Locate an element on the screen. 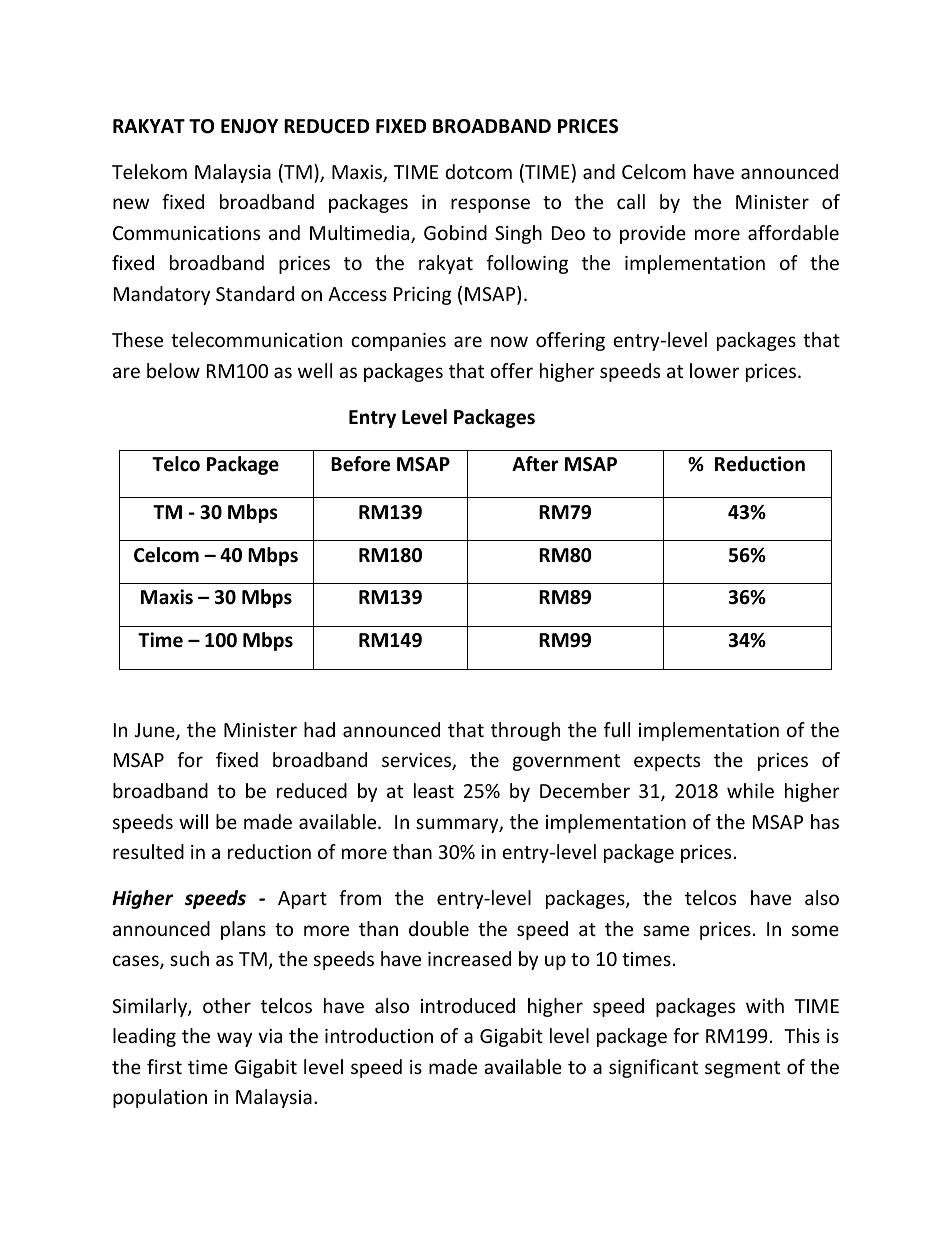 The height and width of the screenshot is (1233, 952). below is located at coordinates (173, 370).
